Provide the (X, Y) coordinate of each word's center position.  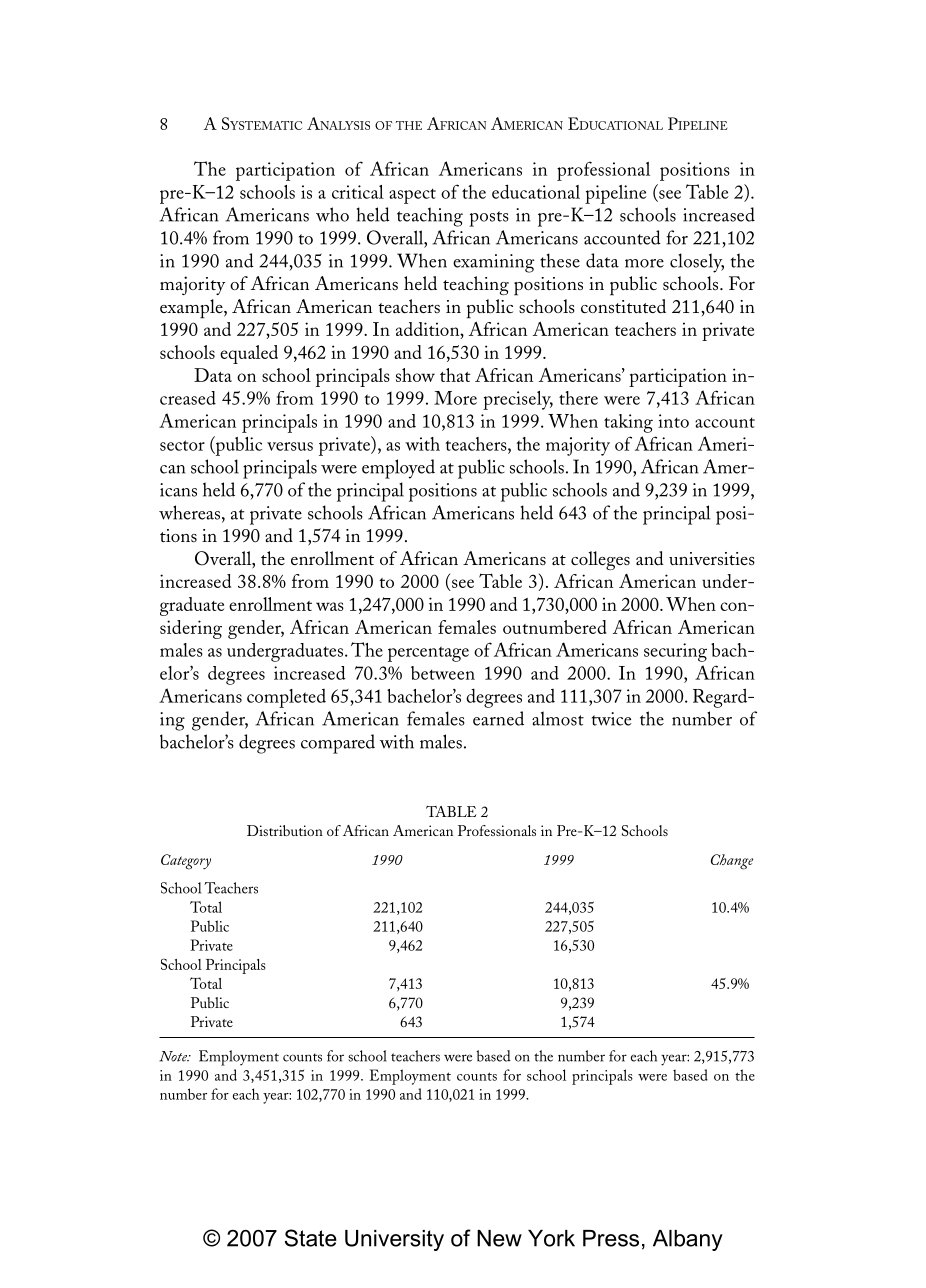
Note (174, 1056)
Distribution (285, 830)
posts (489, 219)
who (332, 214)
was (330, 606)
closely (697, 263)
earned (498, 718)
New (499, 1238)
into (673, 421)
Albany (688, 1240)
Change (732, 862)
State (311, 1238)
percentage (428, 654)
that (455, 375)
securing (675, 652)
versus (290, 446)
